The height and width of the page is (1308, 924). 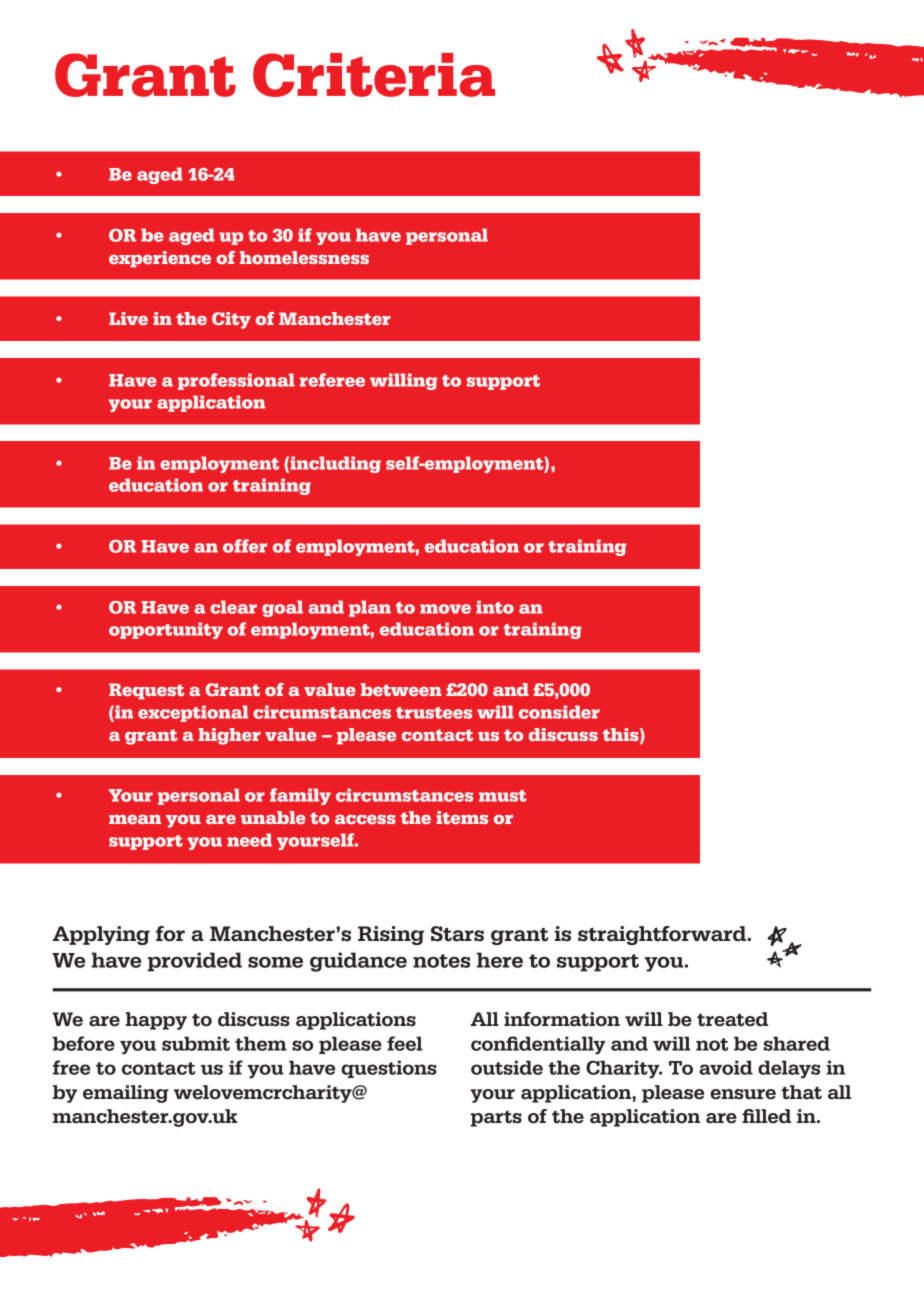 I want to click on questions, so click(x=389, y=1069).
